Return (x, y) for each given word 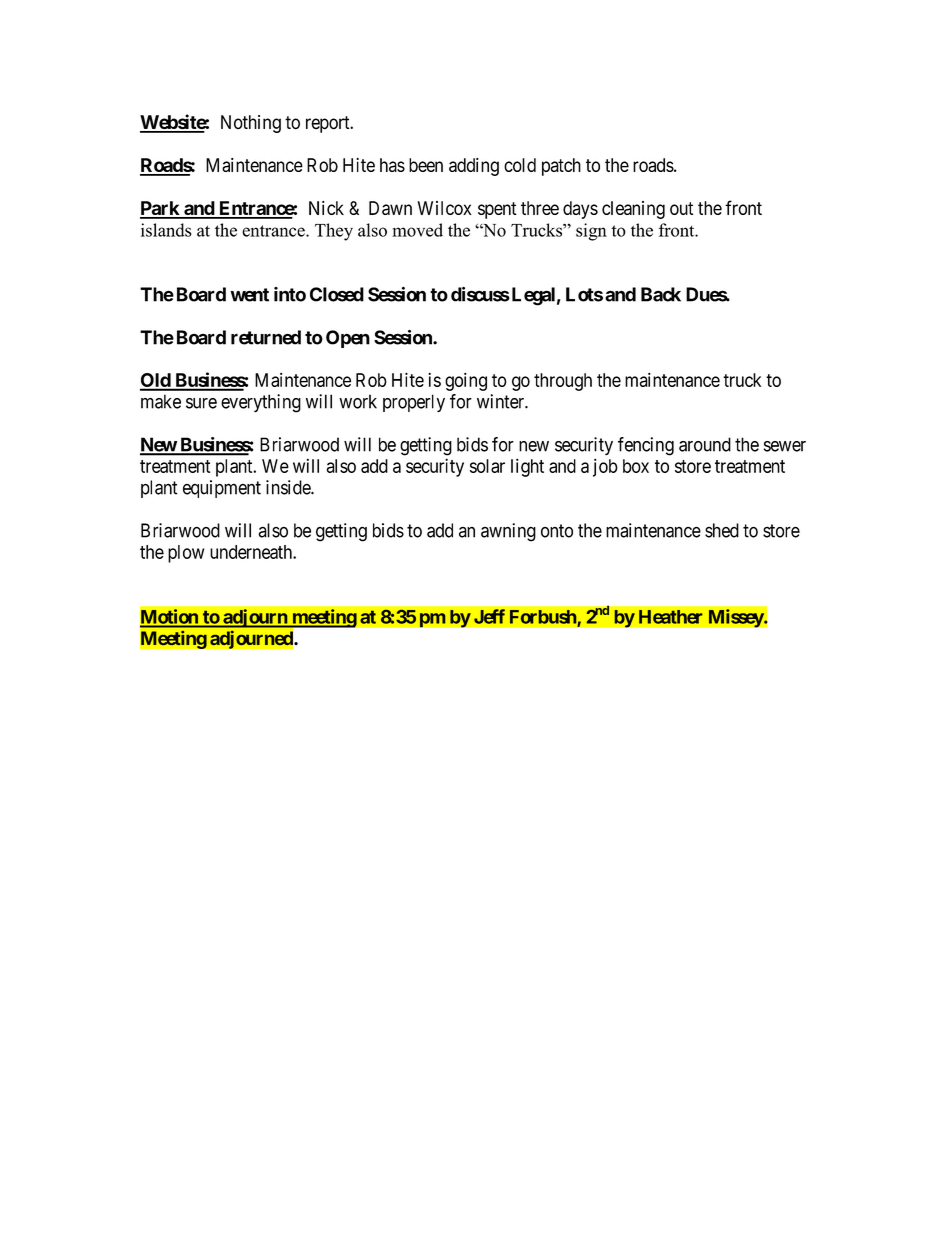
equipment (222, 489)
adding (474, 167)
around (705, 444)
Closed (337, 294)
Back (661, 294)
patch (561, 167)
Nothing (251, 124)
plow (186, 554)
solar (487, 466)
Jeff (489, 616)
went (249, 295)
